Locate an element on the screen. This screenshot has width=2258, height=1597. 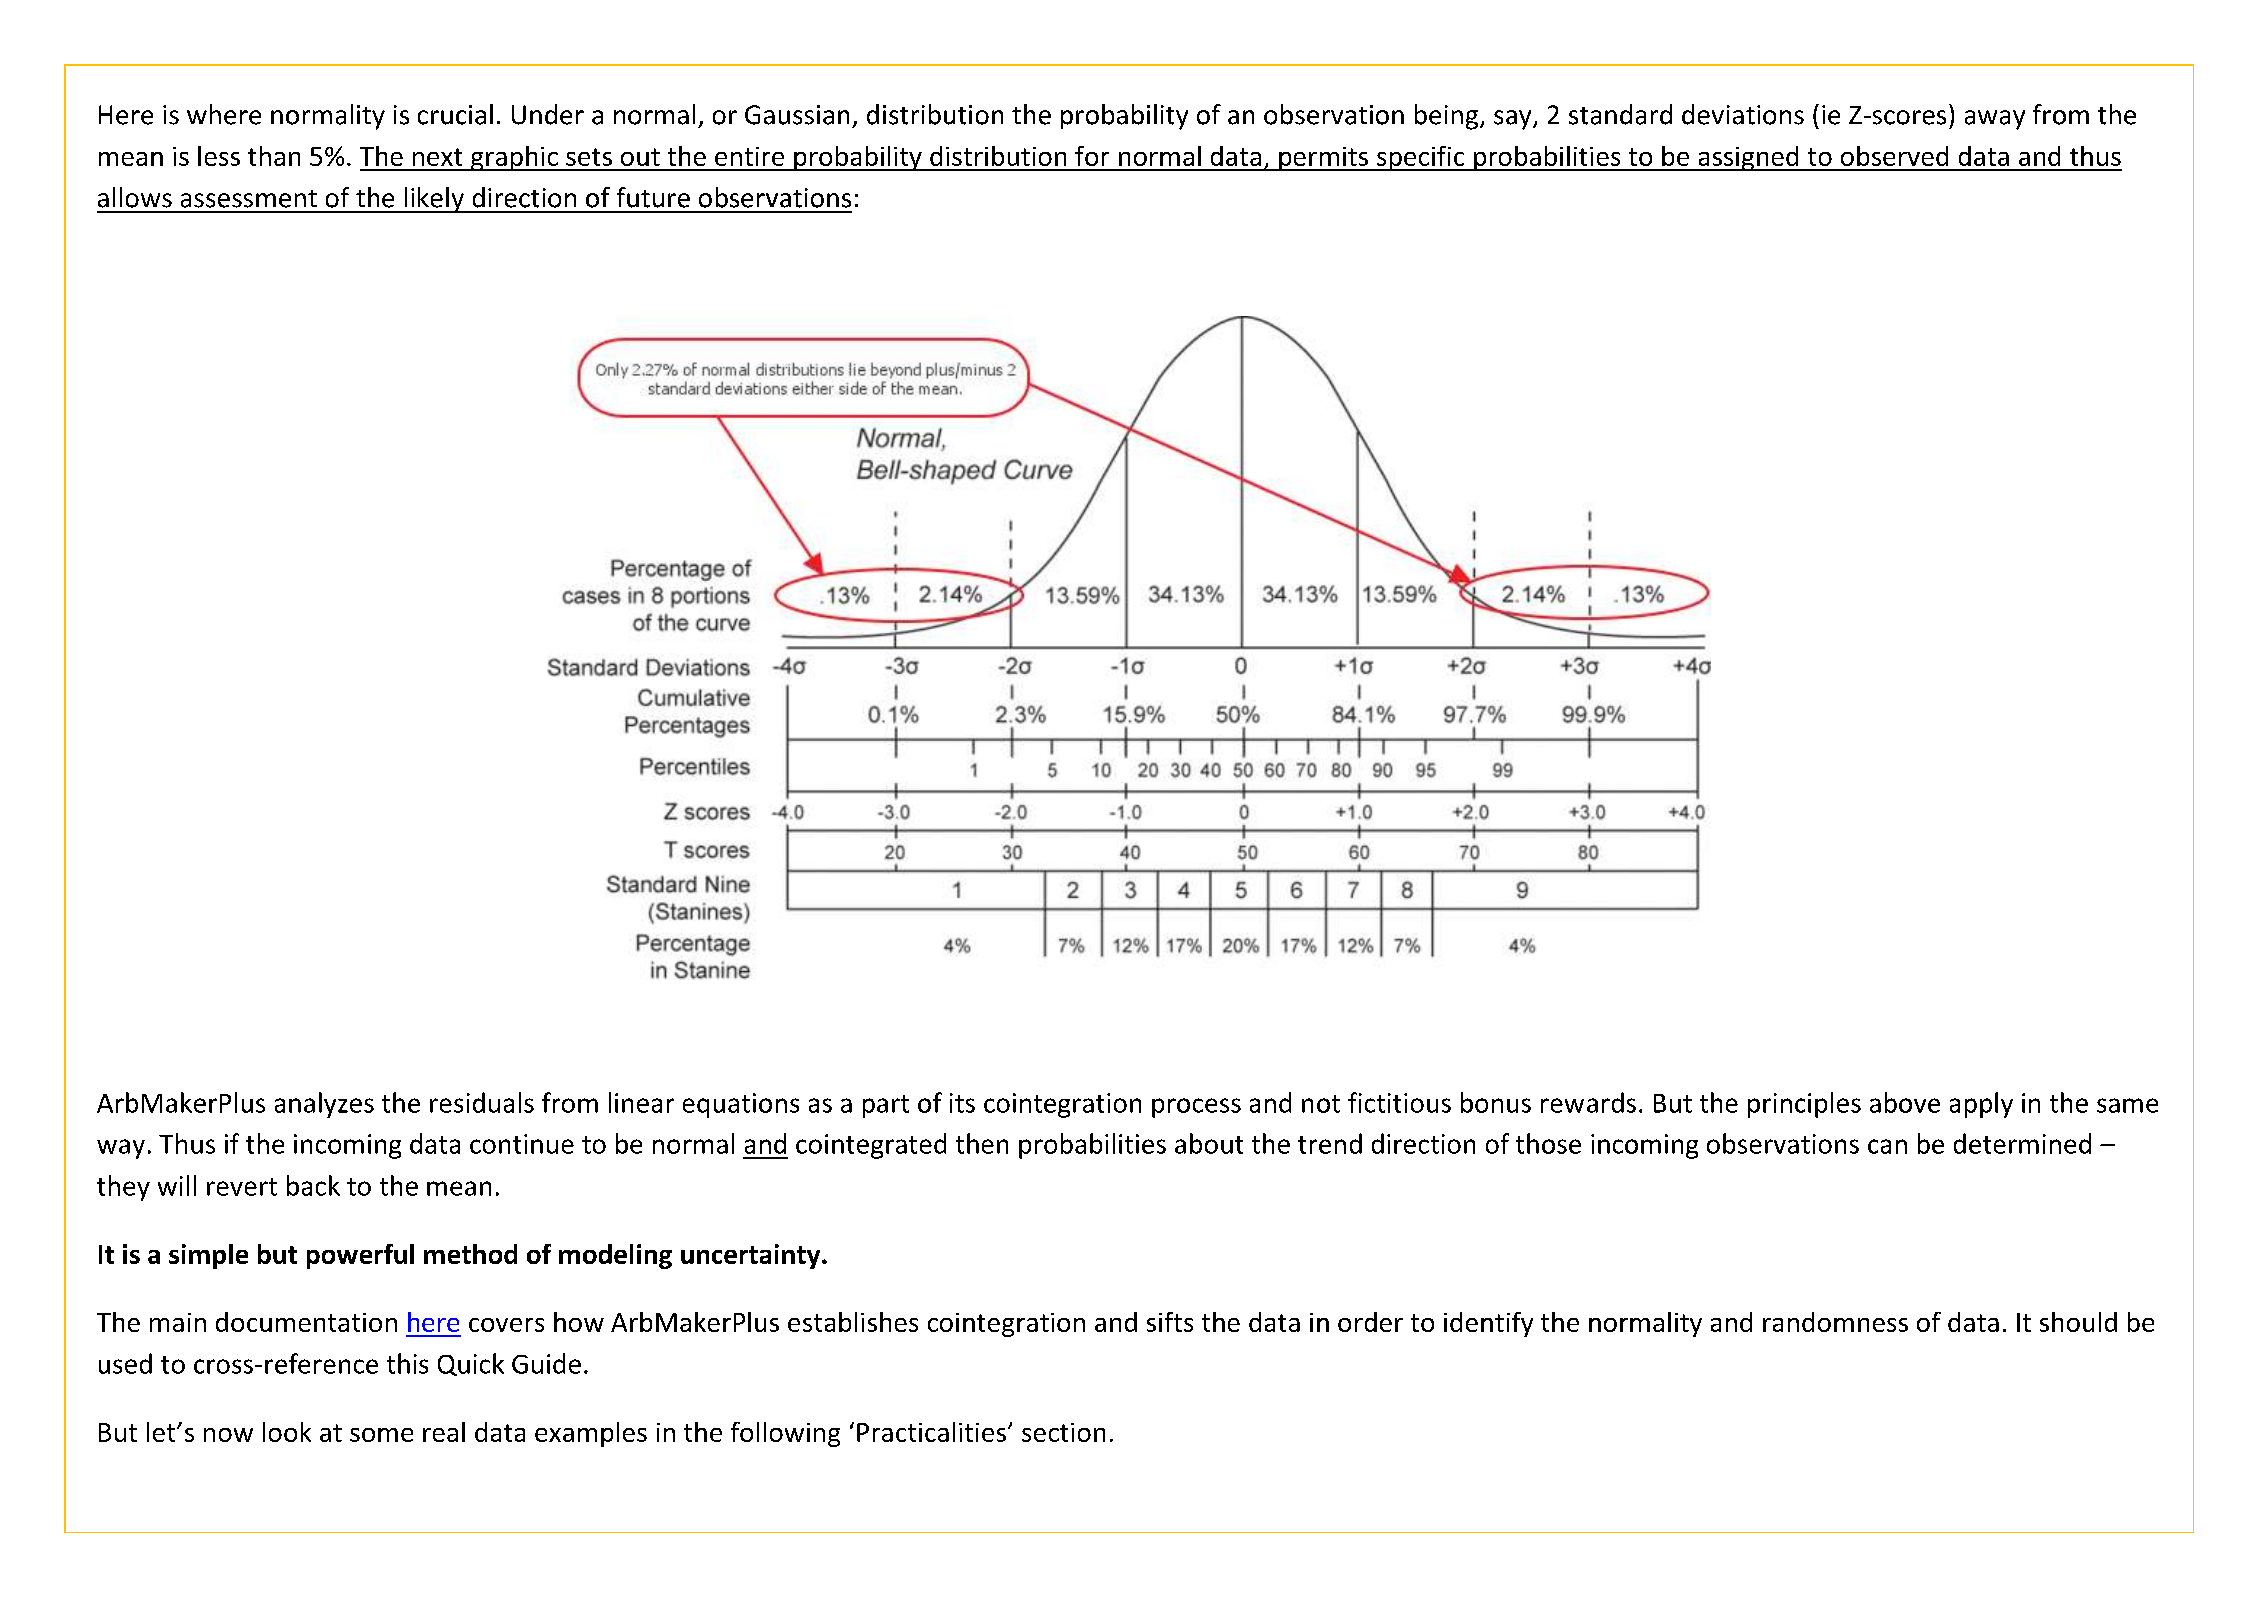
section is located at coordinates (1063, 1432).
